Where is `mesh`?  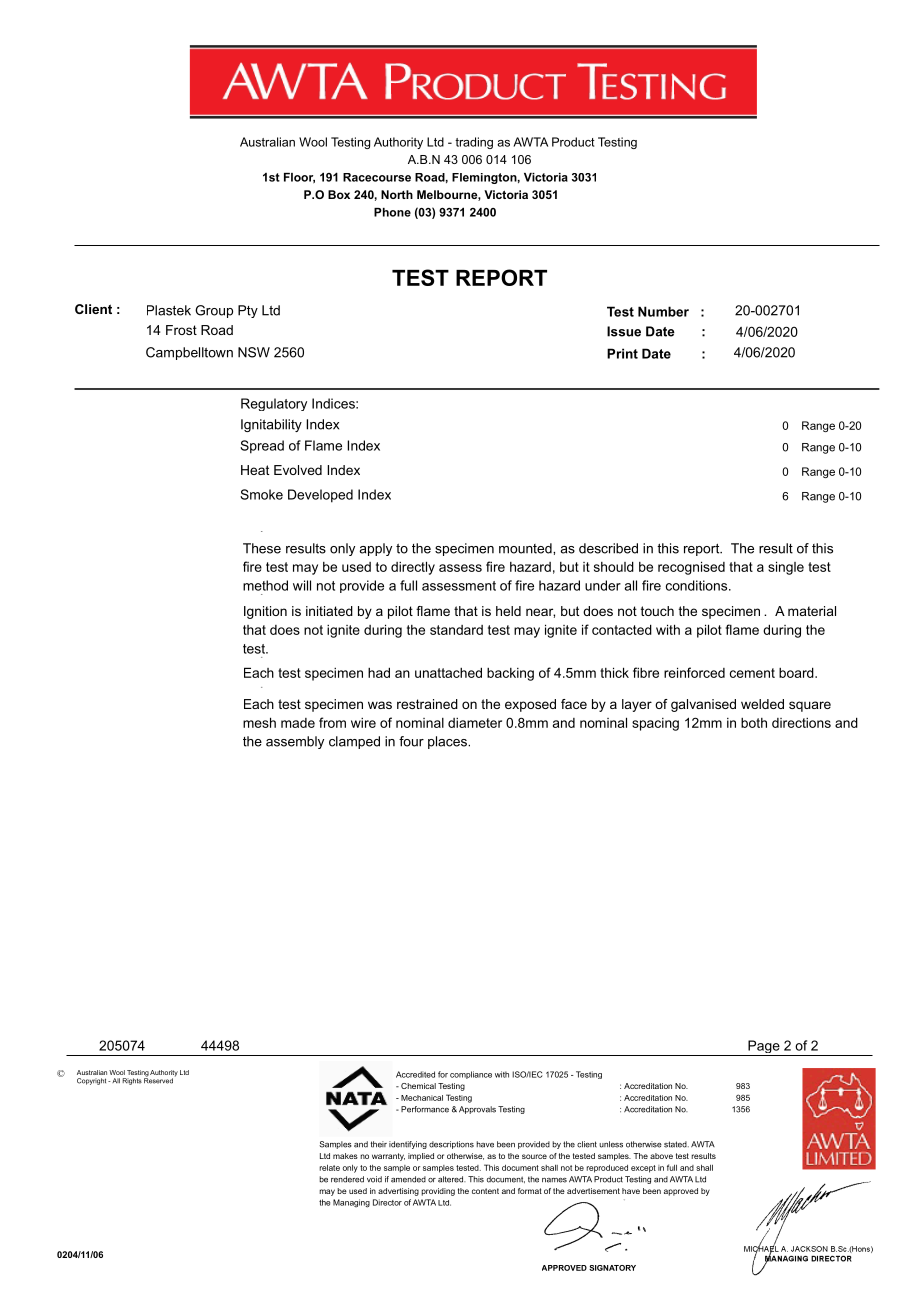 mesh is located at coordinates (259, 722).
